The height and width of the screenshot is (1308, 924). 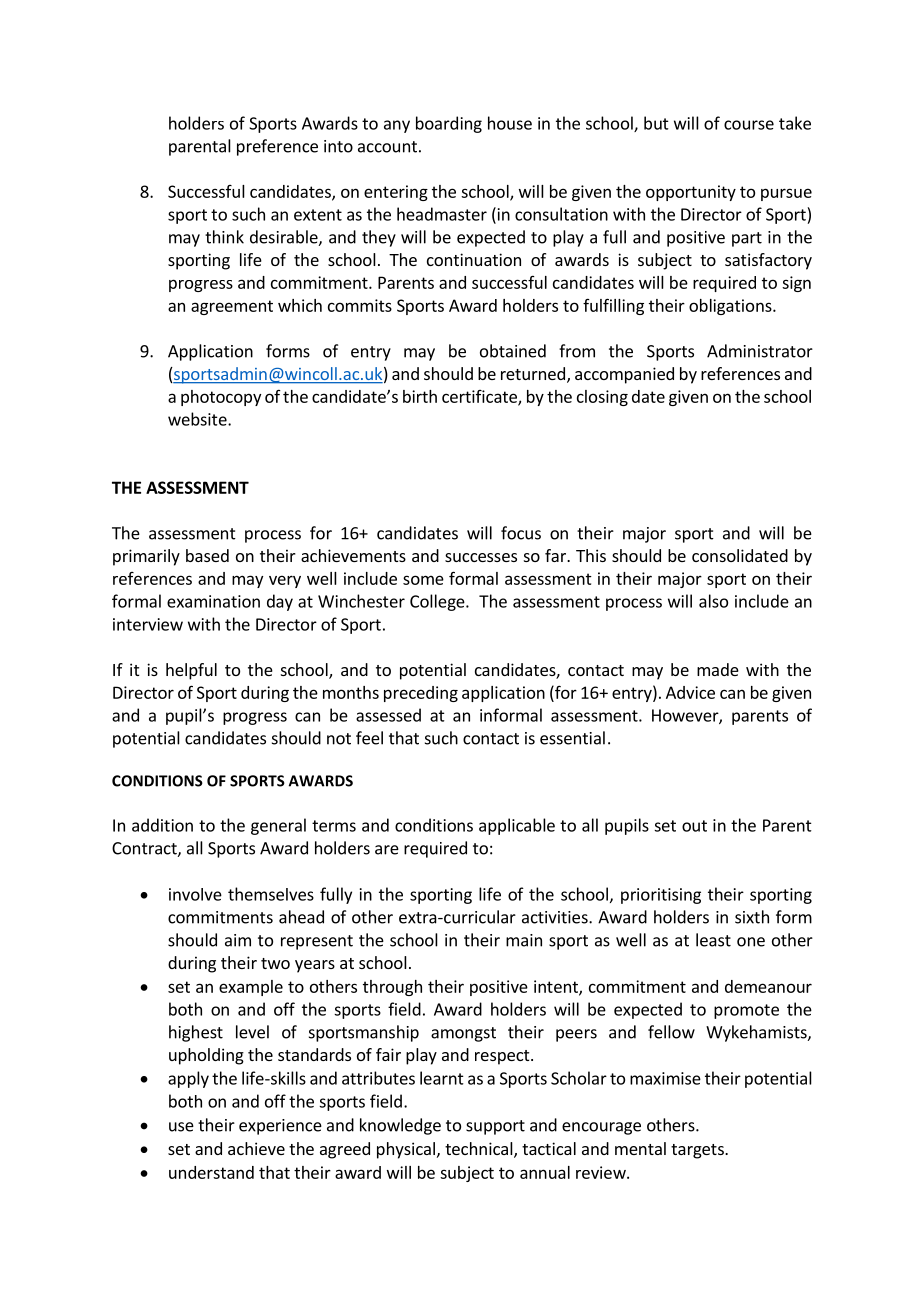 What do you see at coordinates (749, 125) in the screenshot?
I see `course` at bounding box center [749, 125].
